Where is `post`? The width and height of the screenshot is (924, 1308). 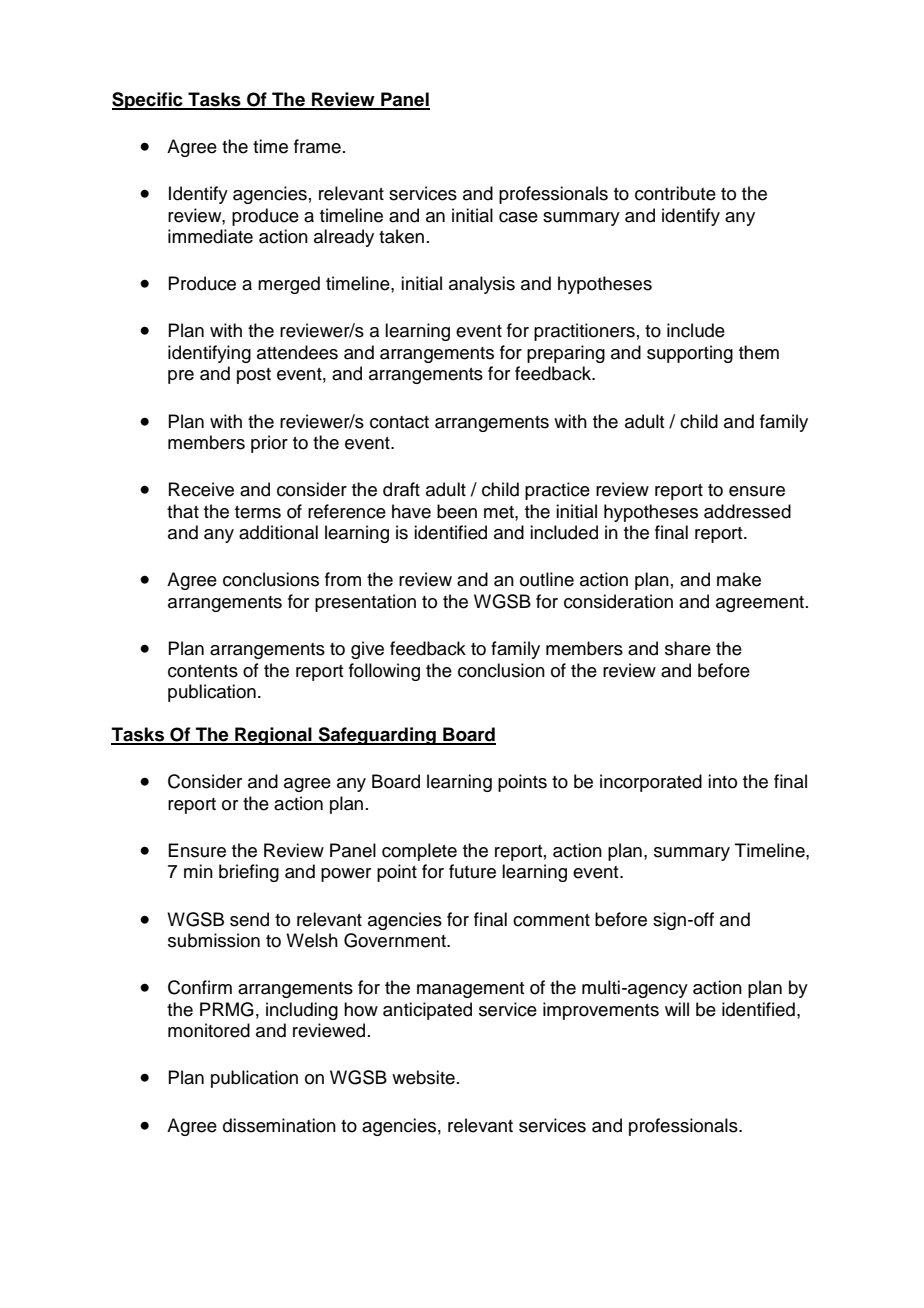 post is located at coordinates (254, 376).
